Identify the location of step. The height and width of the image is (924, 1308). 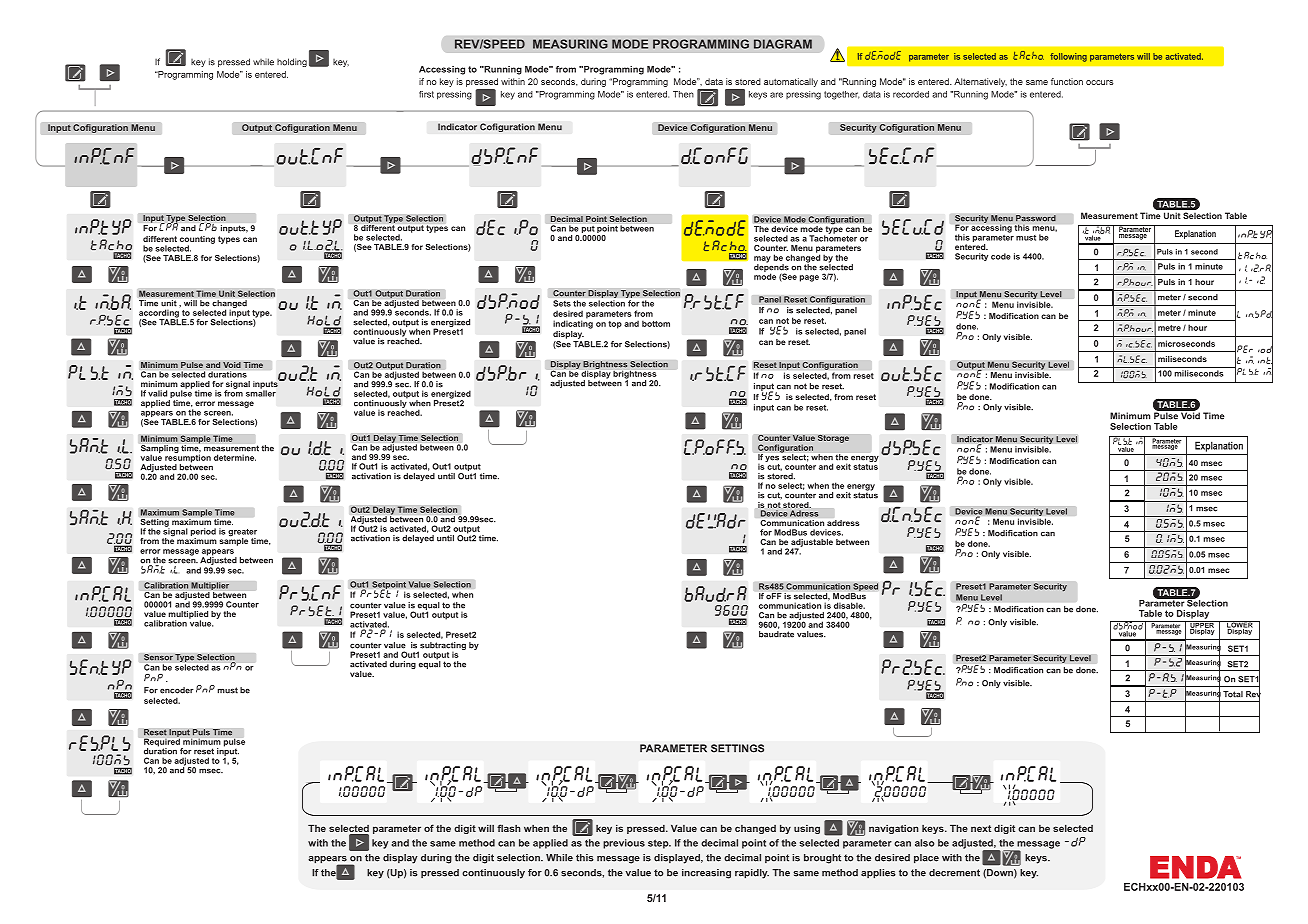
(659, 844).
